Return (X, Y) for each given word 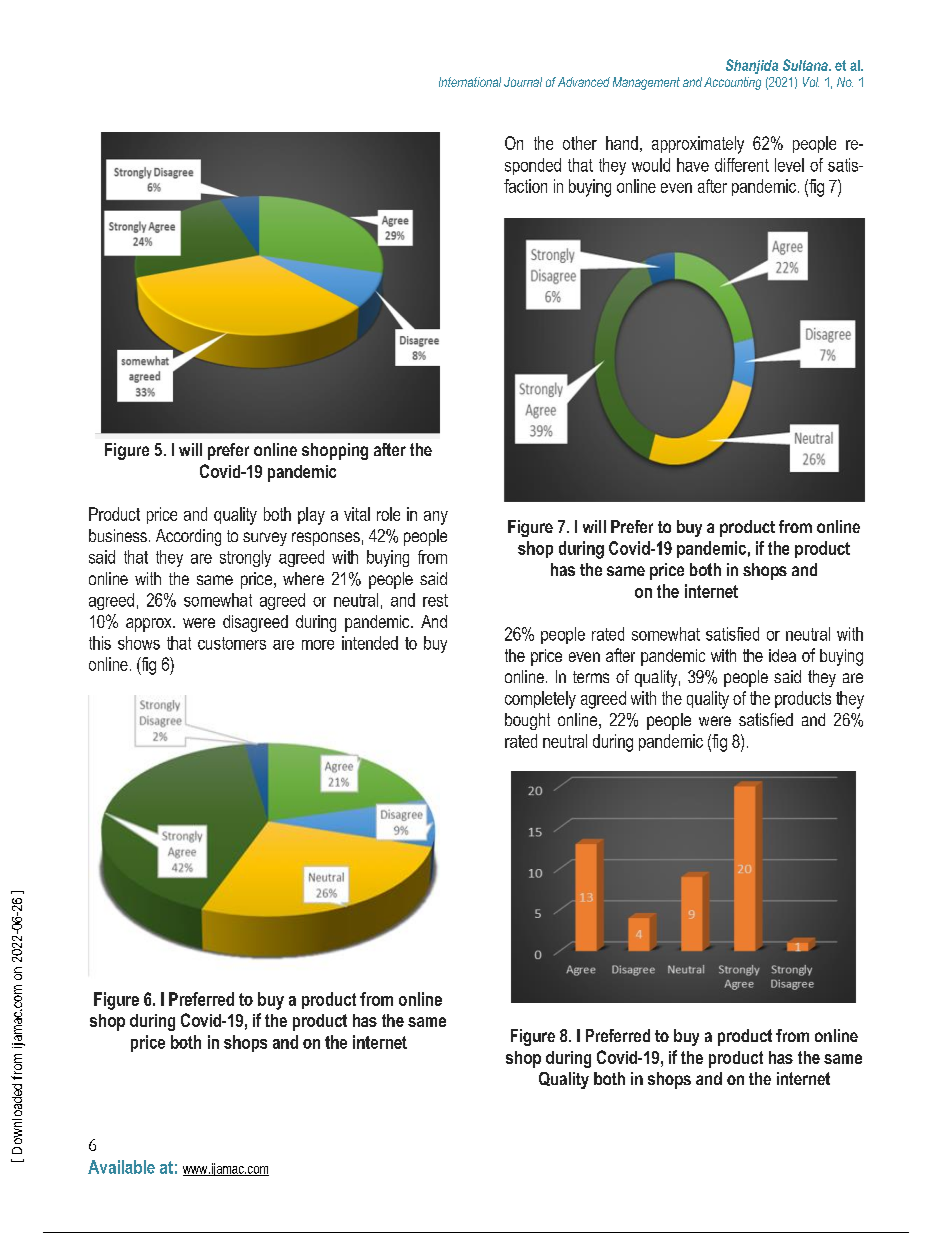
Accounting (732, 83)
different (742, 165)
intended (370, 643)
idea (782, 655)
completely (540, 700)
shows (139, 643)
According (188, 537)
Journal (523, 82)
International (470, 82)
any (436, 518)
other (580, 143)
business (118, 535)
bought (527, 721)
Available (121, 1167)
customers (232, 643)
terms (591, 677)
